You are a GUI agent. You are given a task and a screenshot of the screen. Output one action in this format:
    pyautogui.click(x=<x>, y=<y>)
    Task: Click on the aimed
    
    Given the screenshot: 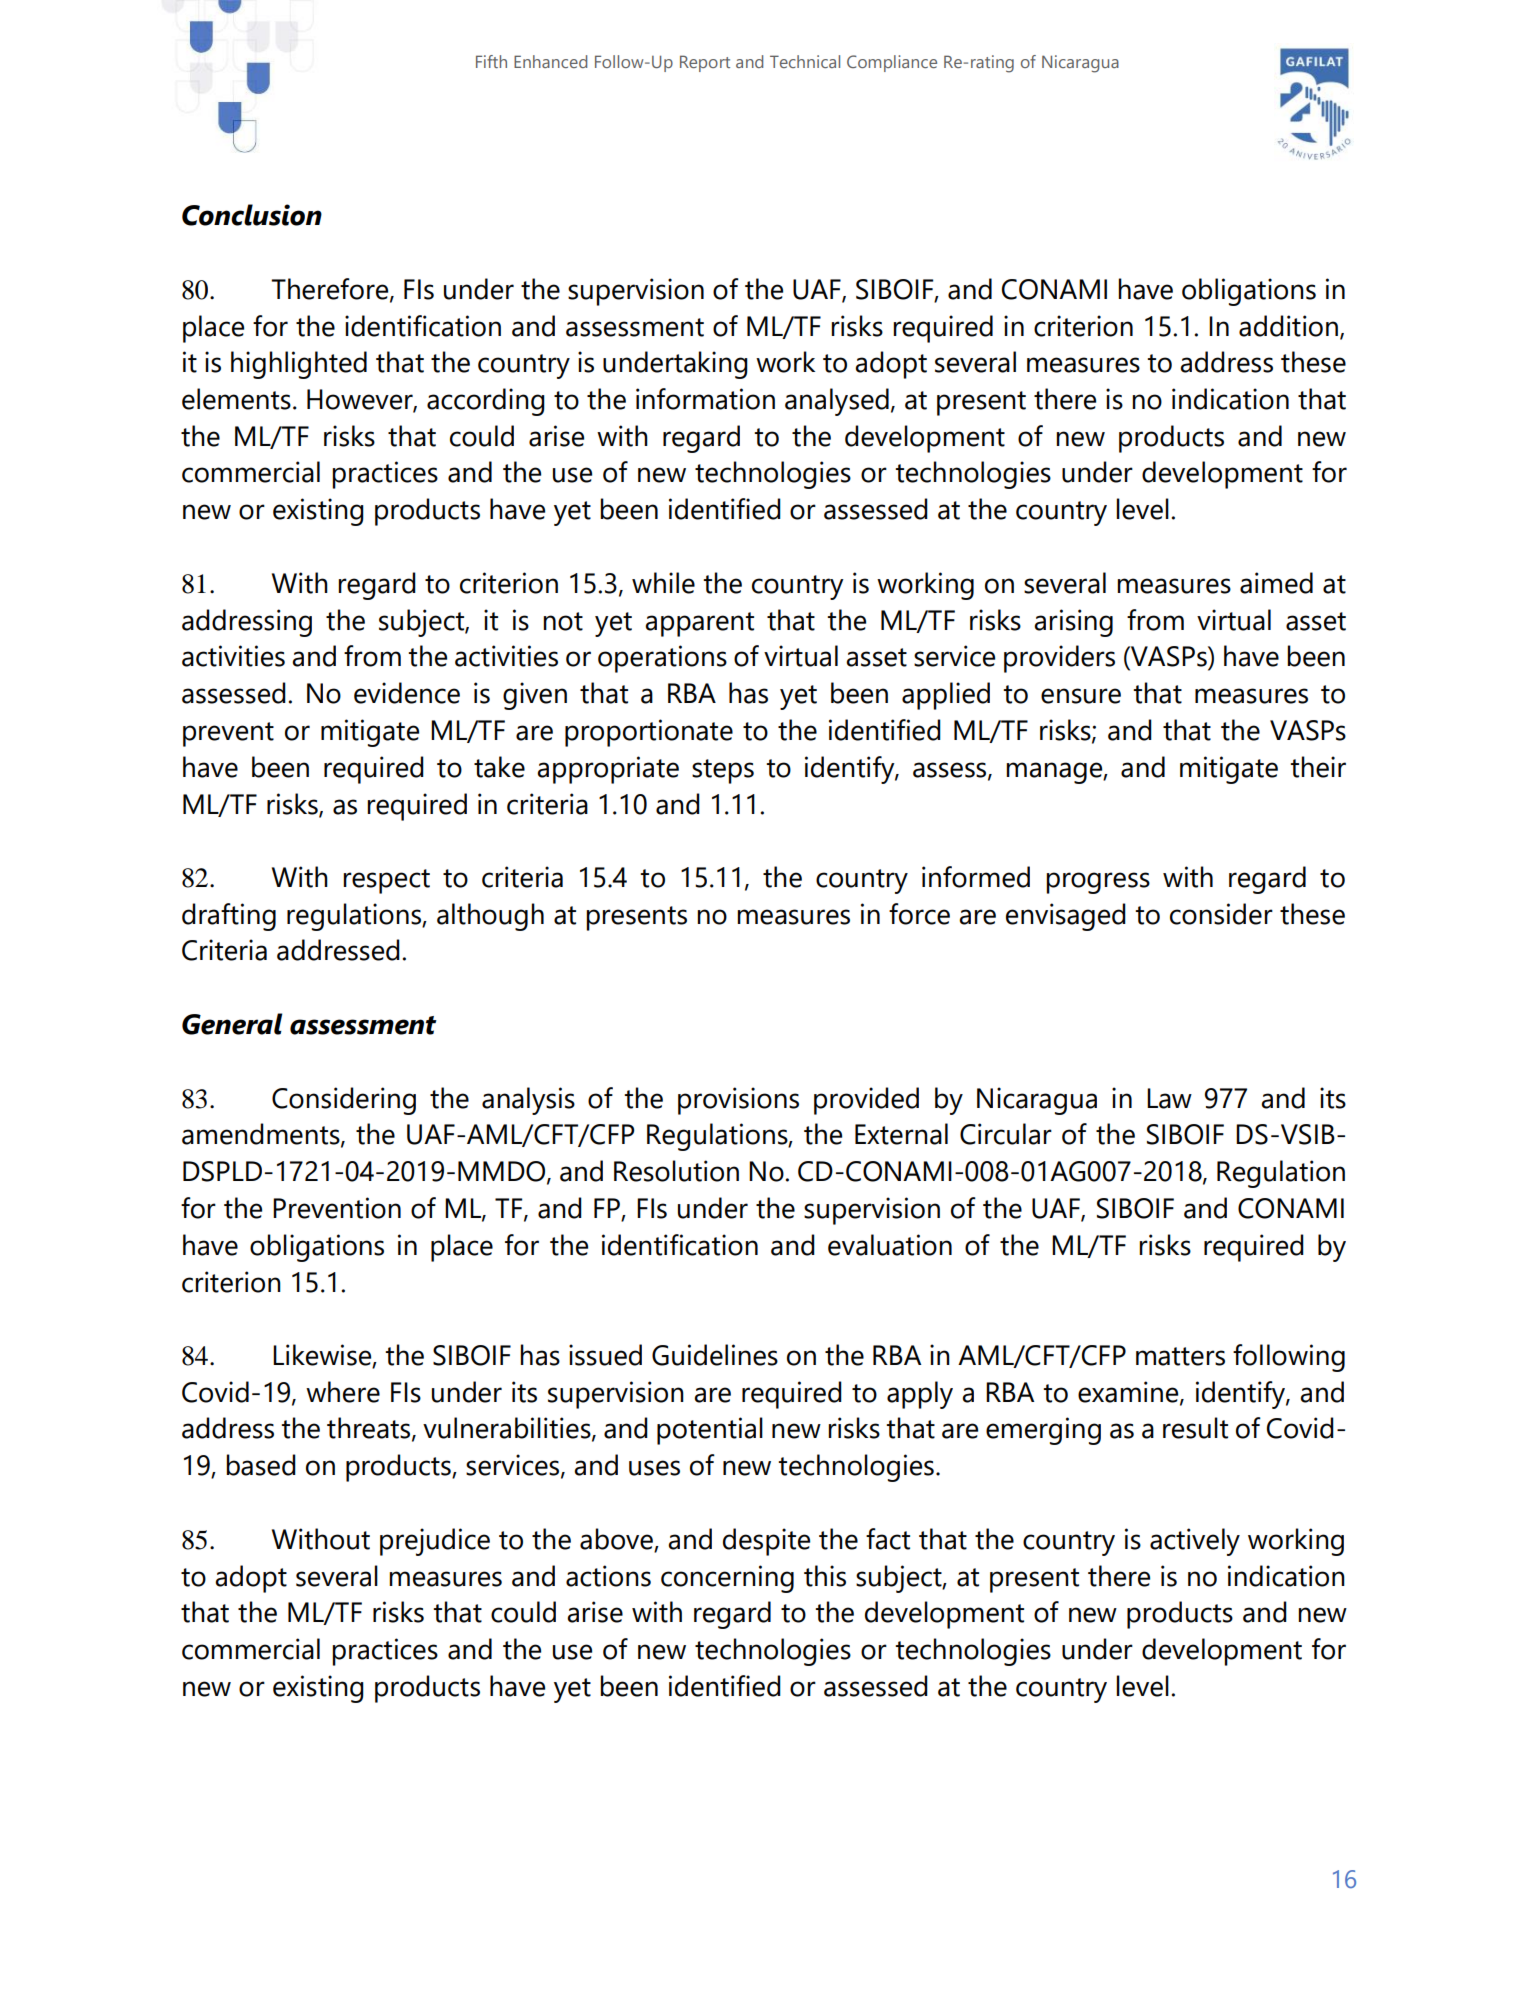 What is the action you would take?
    pyautogui.click(x=1276, y=583)
